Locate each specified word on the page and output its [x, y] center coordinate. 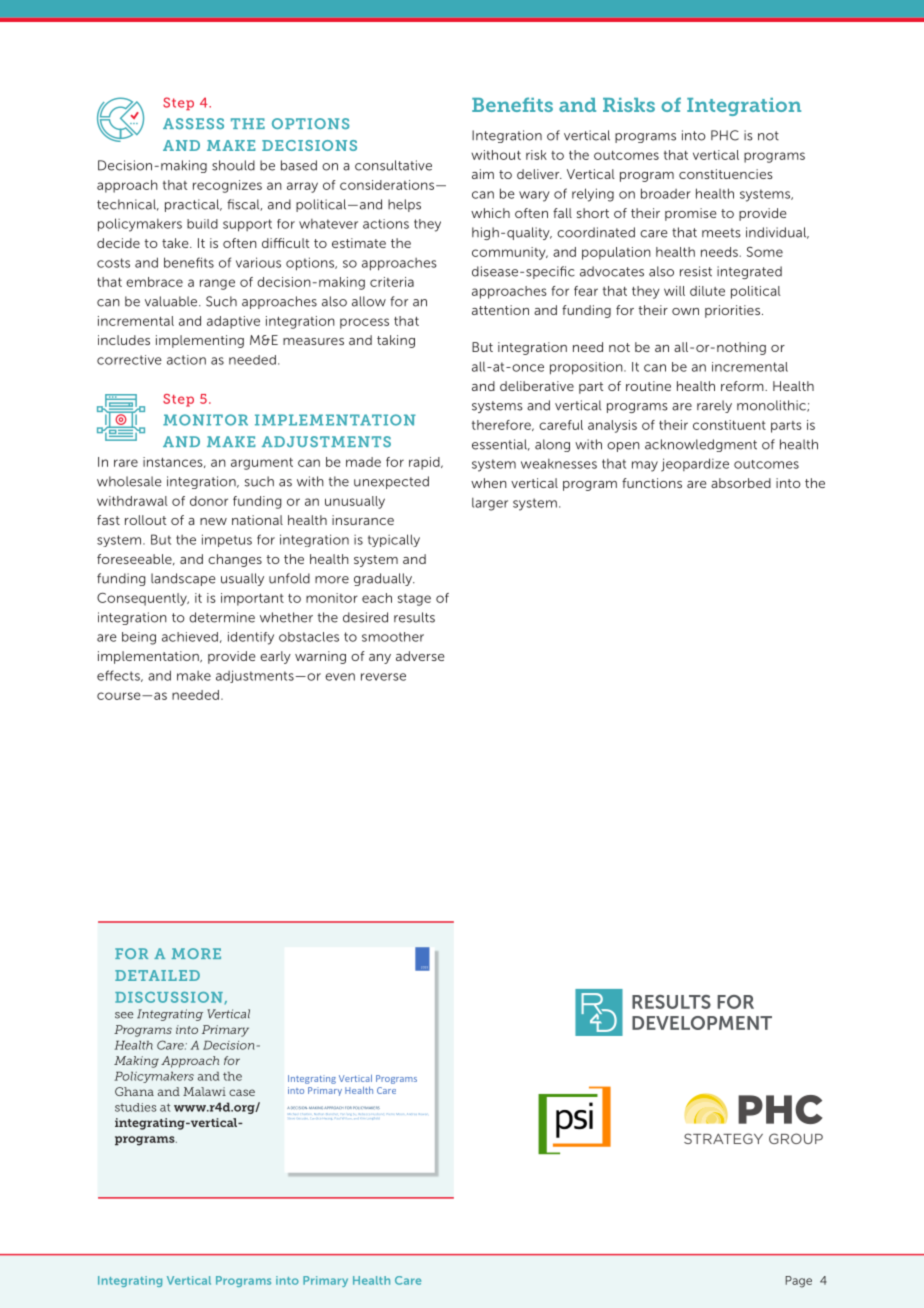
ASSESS [193, 123]
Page [798, 1282]
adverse [420, 656]
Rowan [423, 1114]
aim [483, 174]
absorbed [741, 483]
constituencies [726, 174]
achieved [190, 637]
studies [135, 1107]
